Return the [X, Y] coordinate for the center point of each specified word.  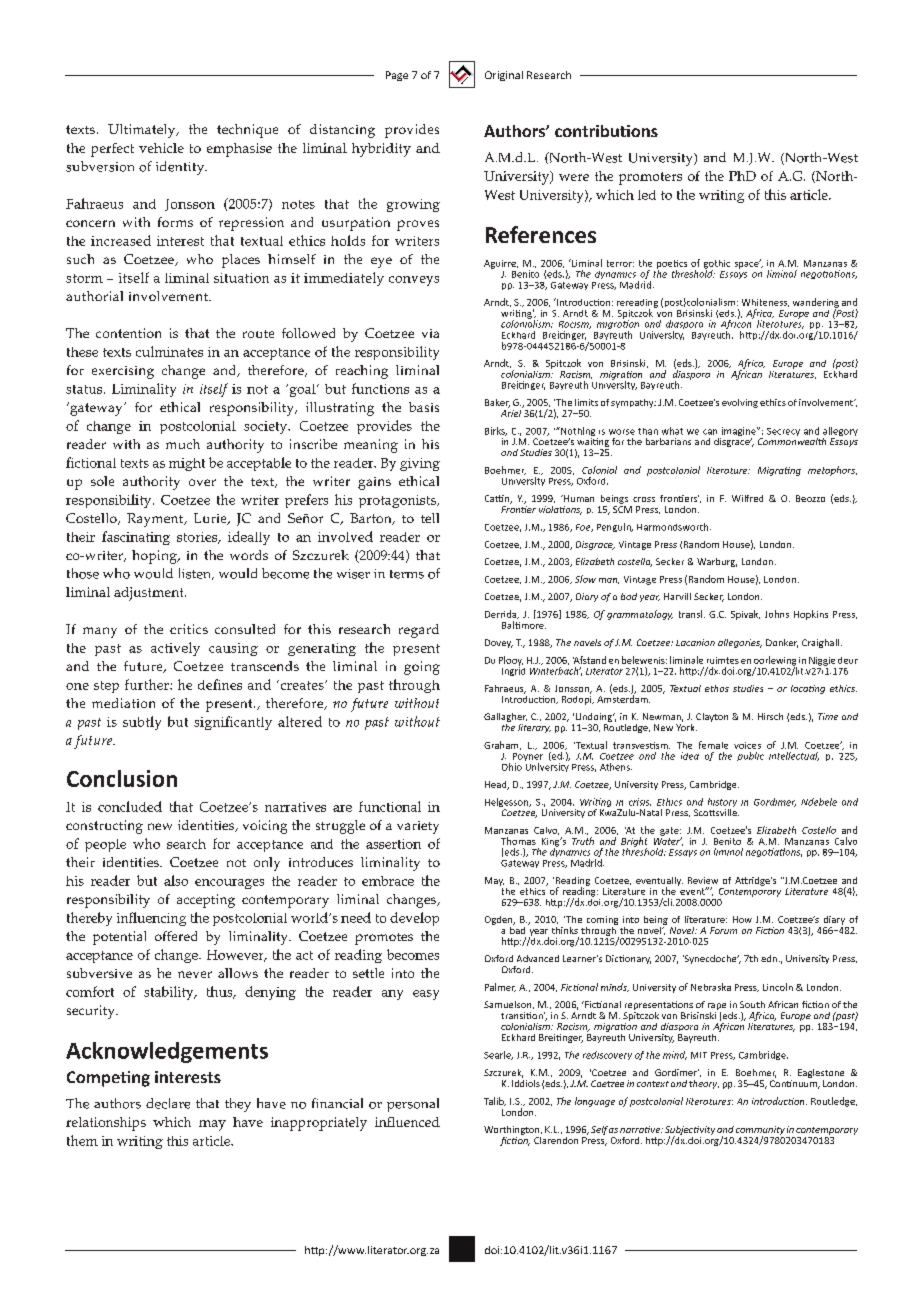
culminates [169, 351]
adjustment [150, 594]
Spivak [745, 615]
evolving [740, 403]
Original [504, 76]
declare [168, 1103]
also [176, 880]
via [430, 333]
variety [418, 827]
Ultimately [143, 131]
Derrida [502, 614]
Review [703, 880]
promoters [650, 178]
